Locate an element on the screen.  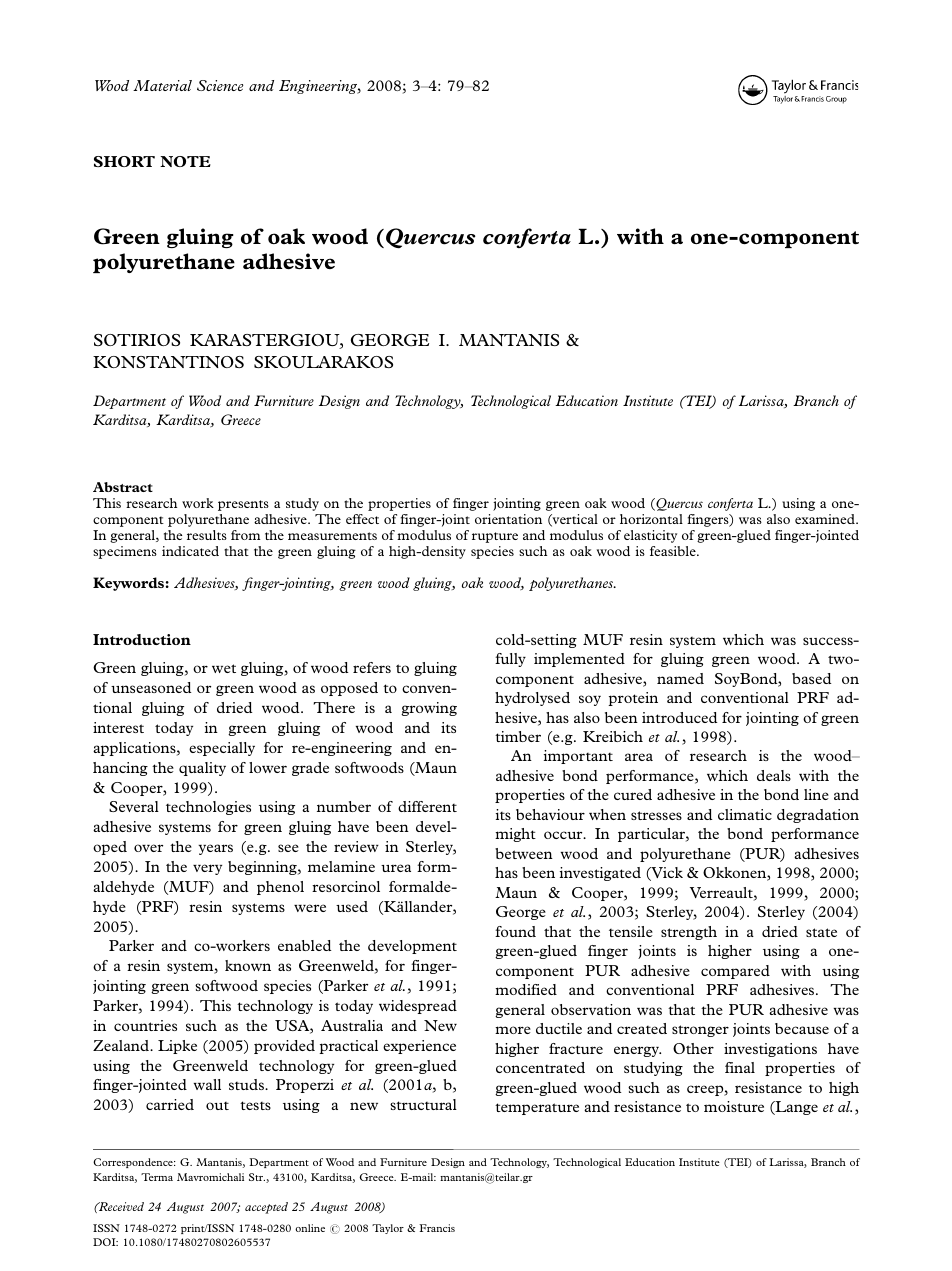
NOTE is located at coordinates (185, 161).
